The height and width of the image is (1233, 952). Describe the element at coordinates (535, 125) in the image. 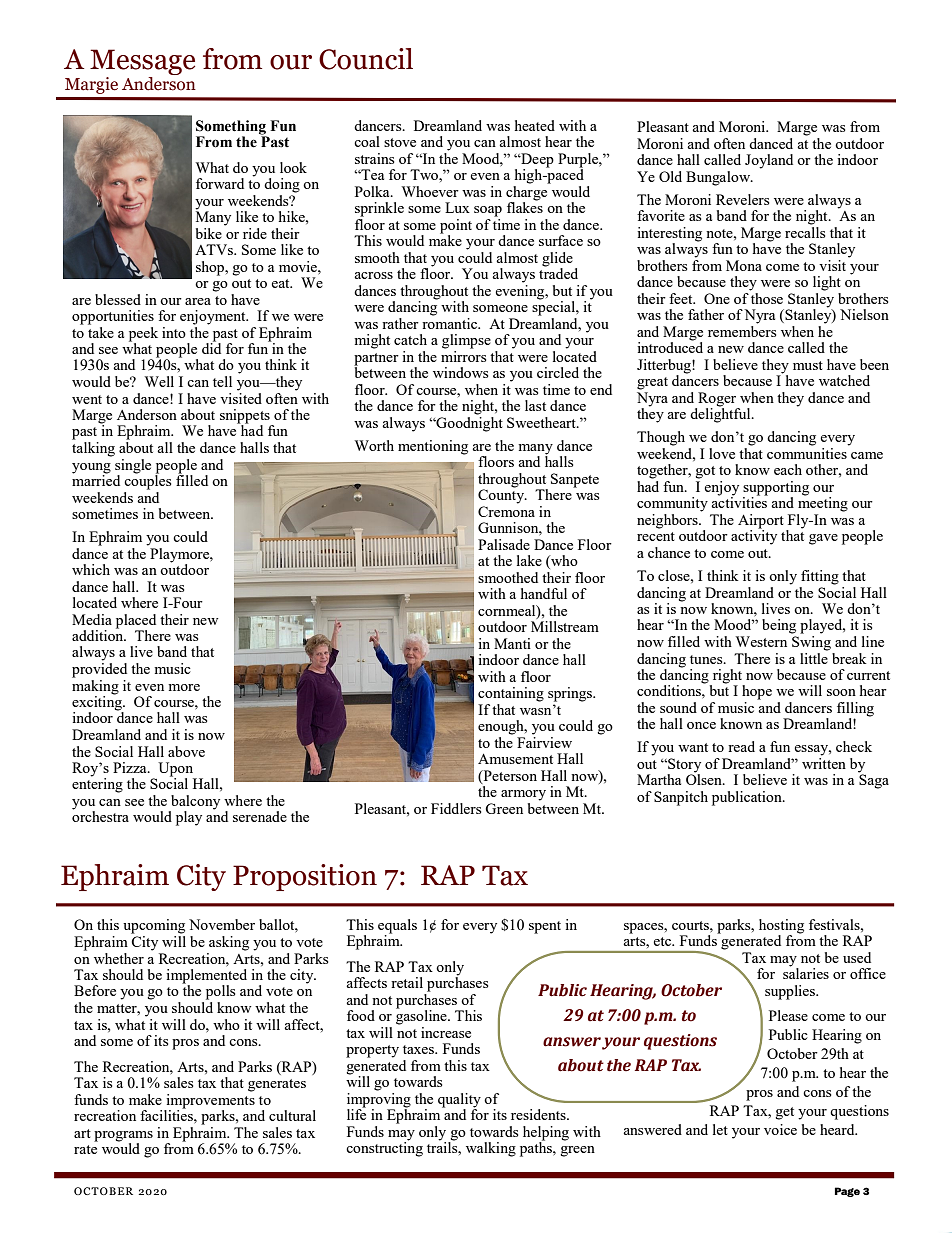

I see `heated` at that location.
